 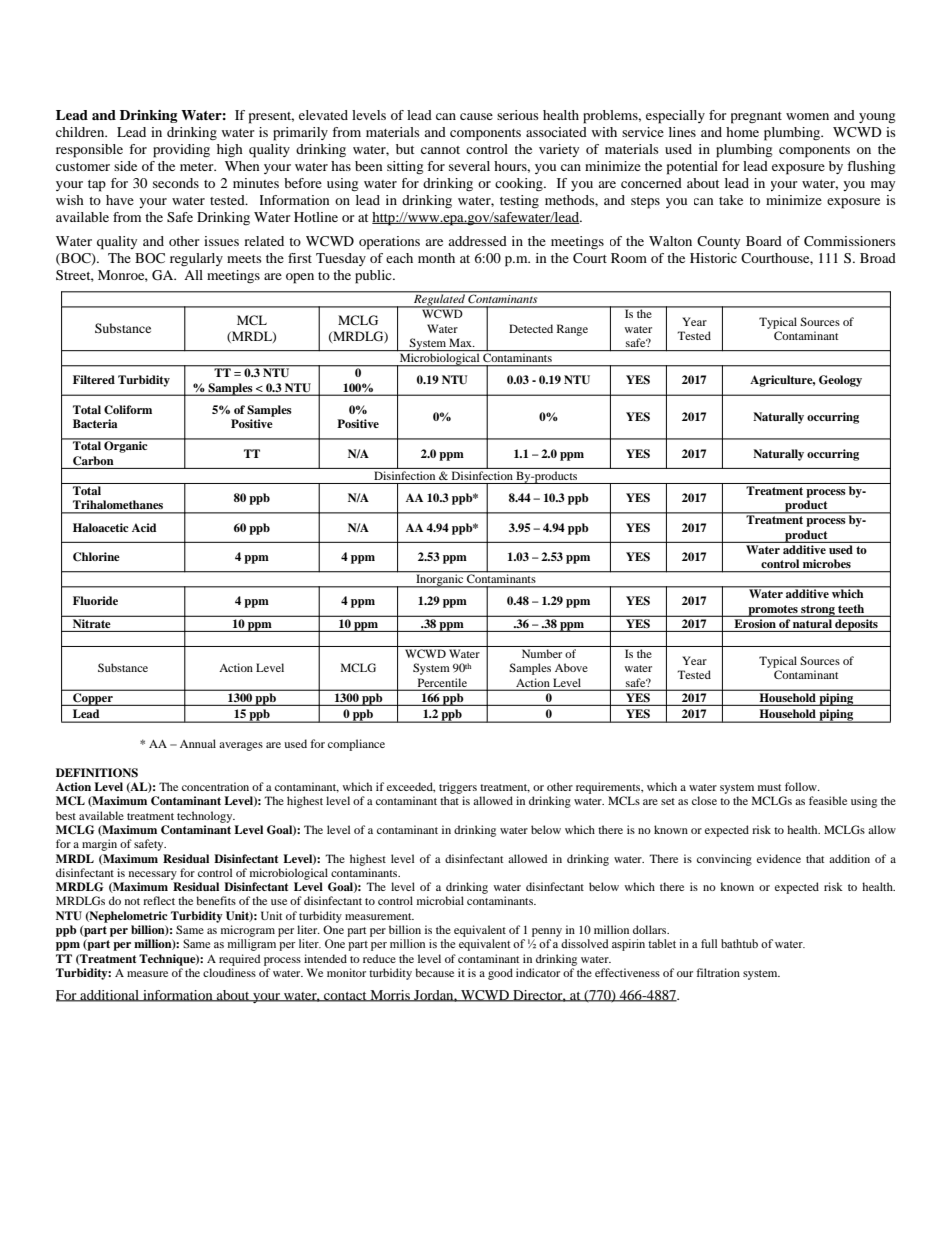 I want to click on Geology, so click(x=840, y=381).
